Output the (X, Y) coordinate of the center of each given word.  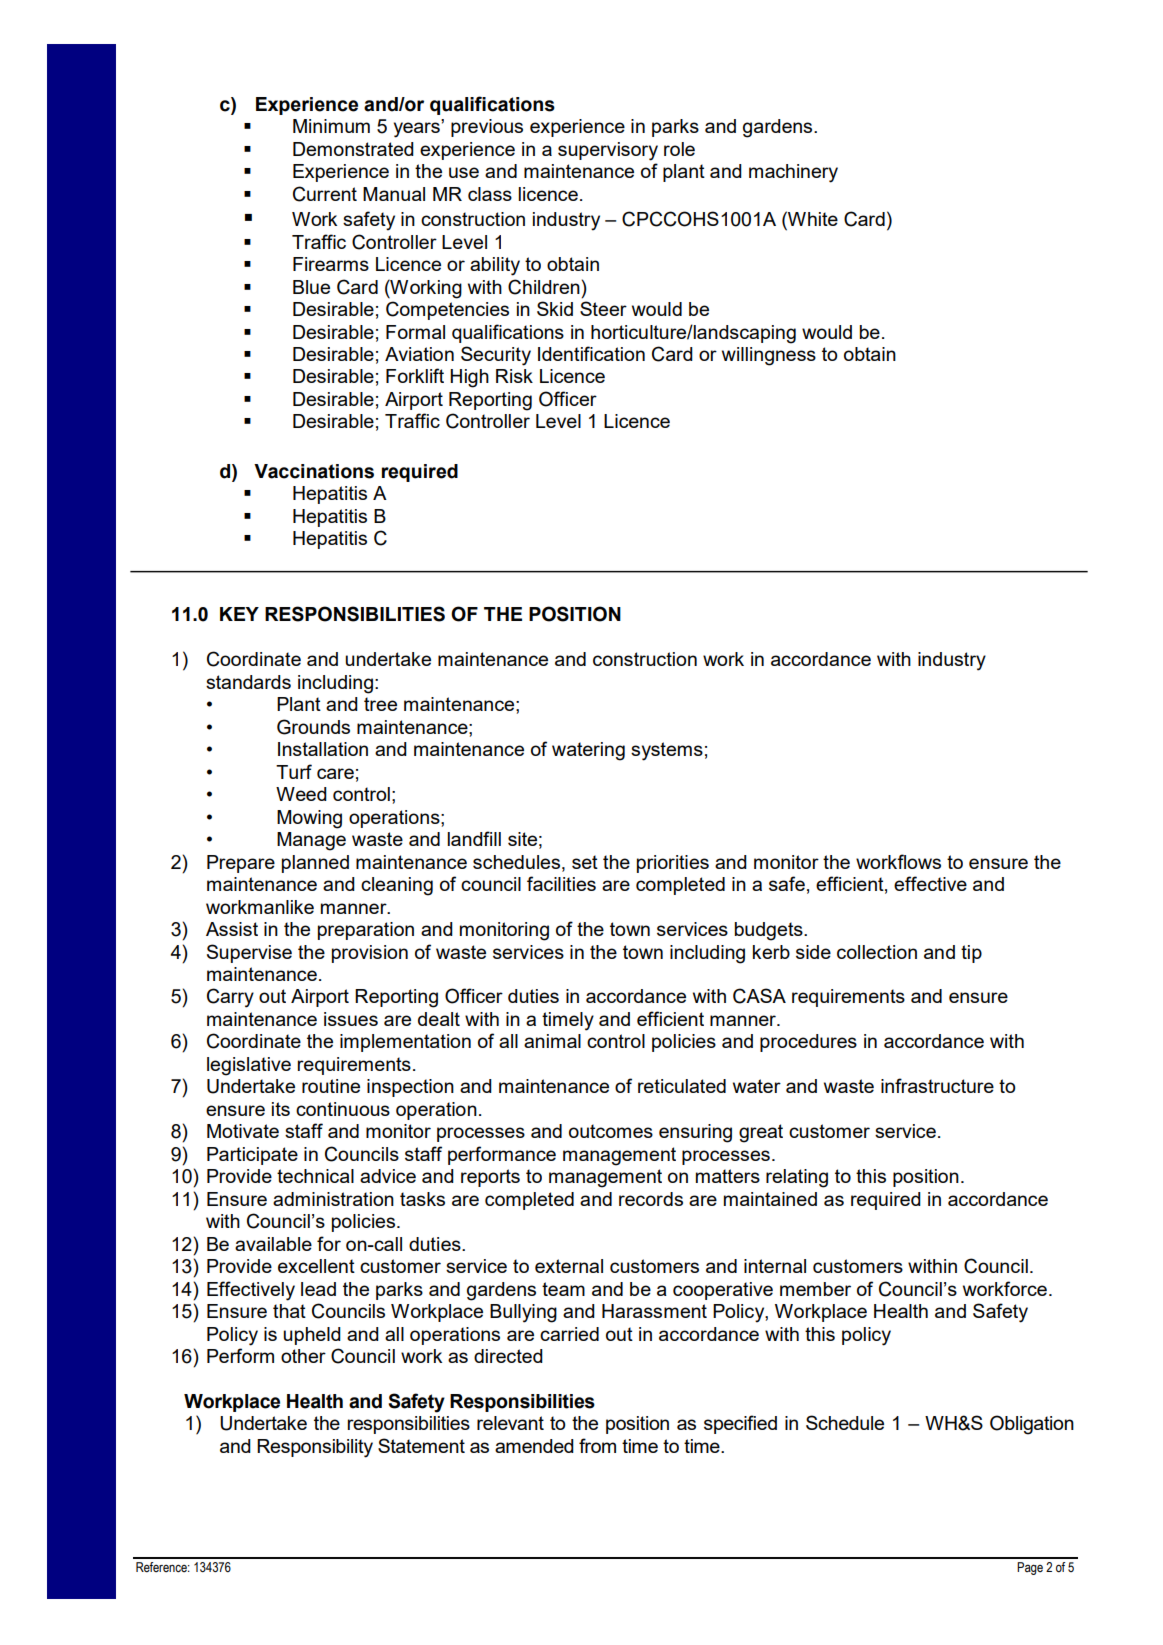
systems (667, 751)
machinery (793, 173)
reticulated (682, 1086)
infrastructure (937, 1085)
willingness (769, 356)
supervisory (608, 151)
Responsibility (315, 1448)
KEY (239, 614)
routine (331, 1086)
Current (325, 194)
